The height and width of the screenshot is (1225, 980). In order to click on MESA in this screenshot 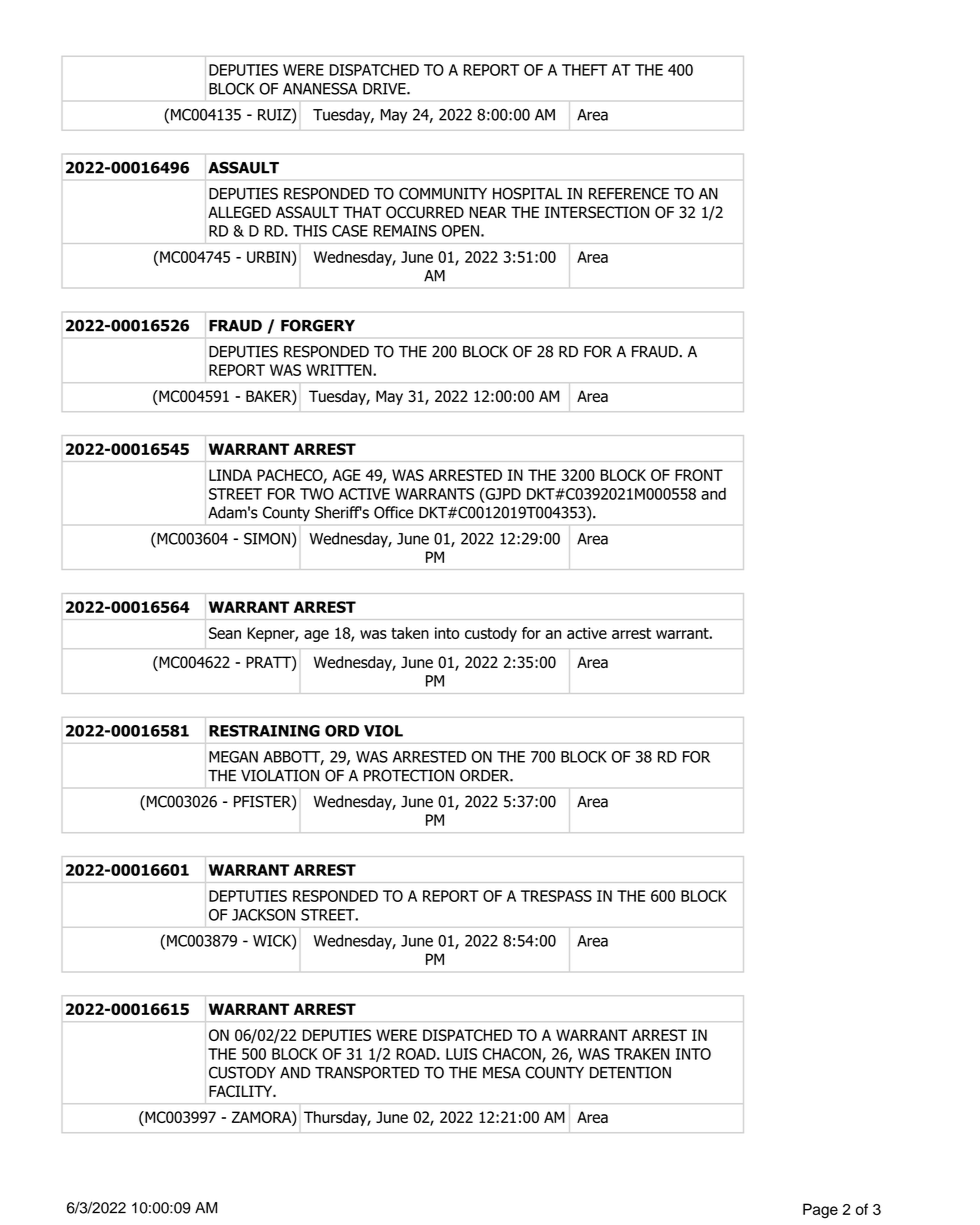, I will do `click(502, 1072)`.
